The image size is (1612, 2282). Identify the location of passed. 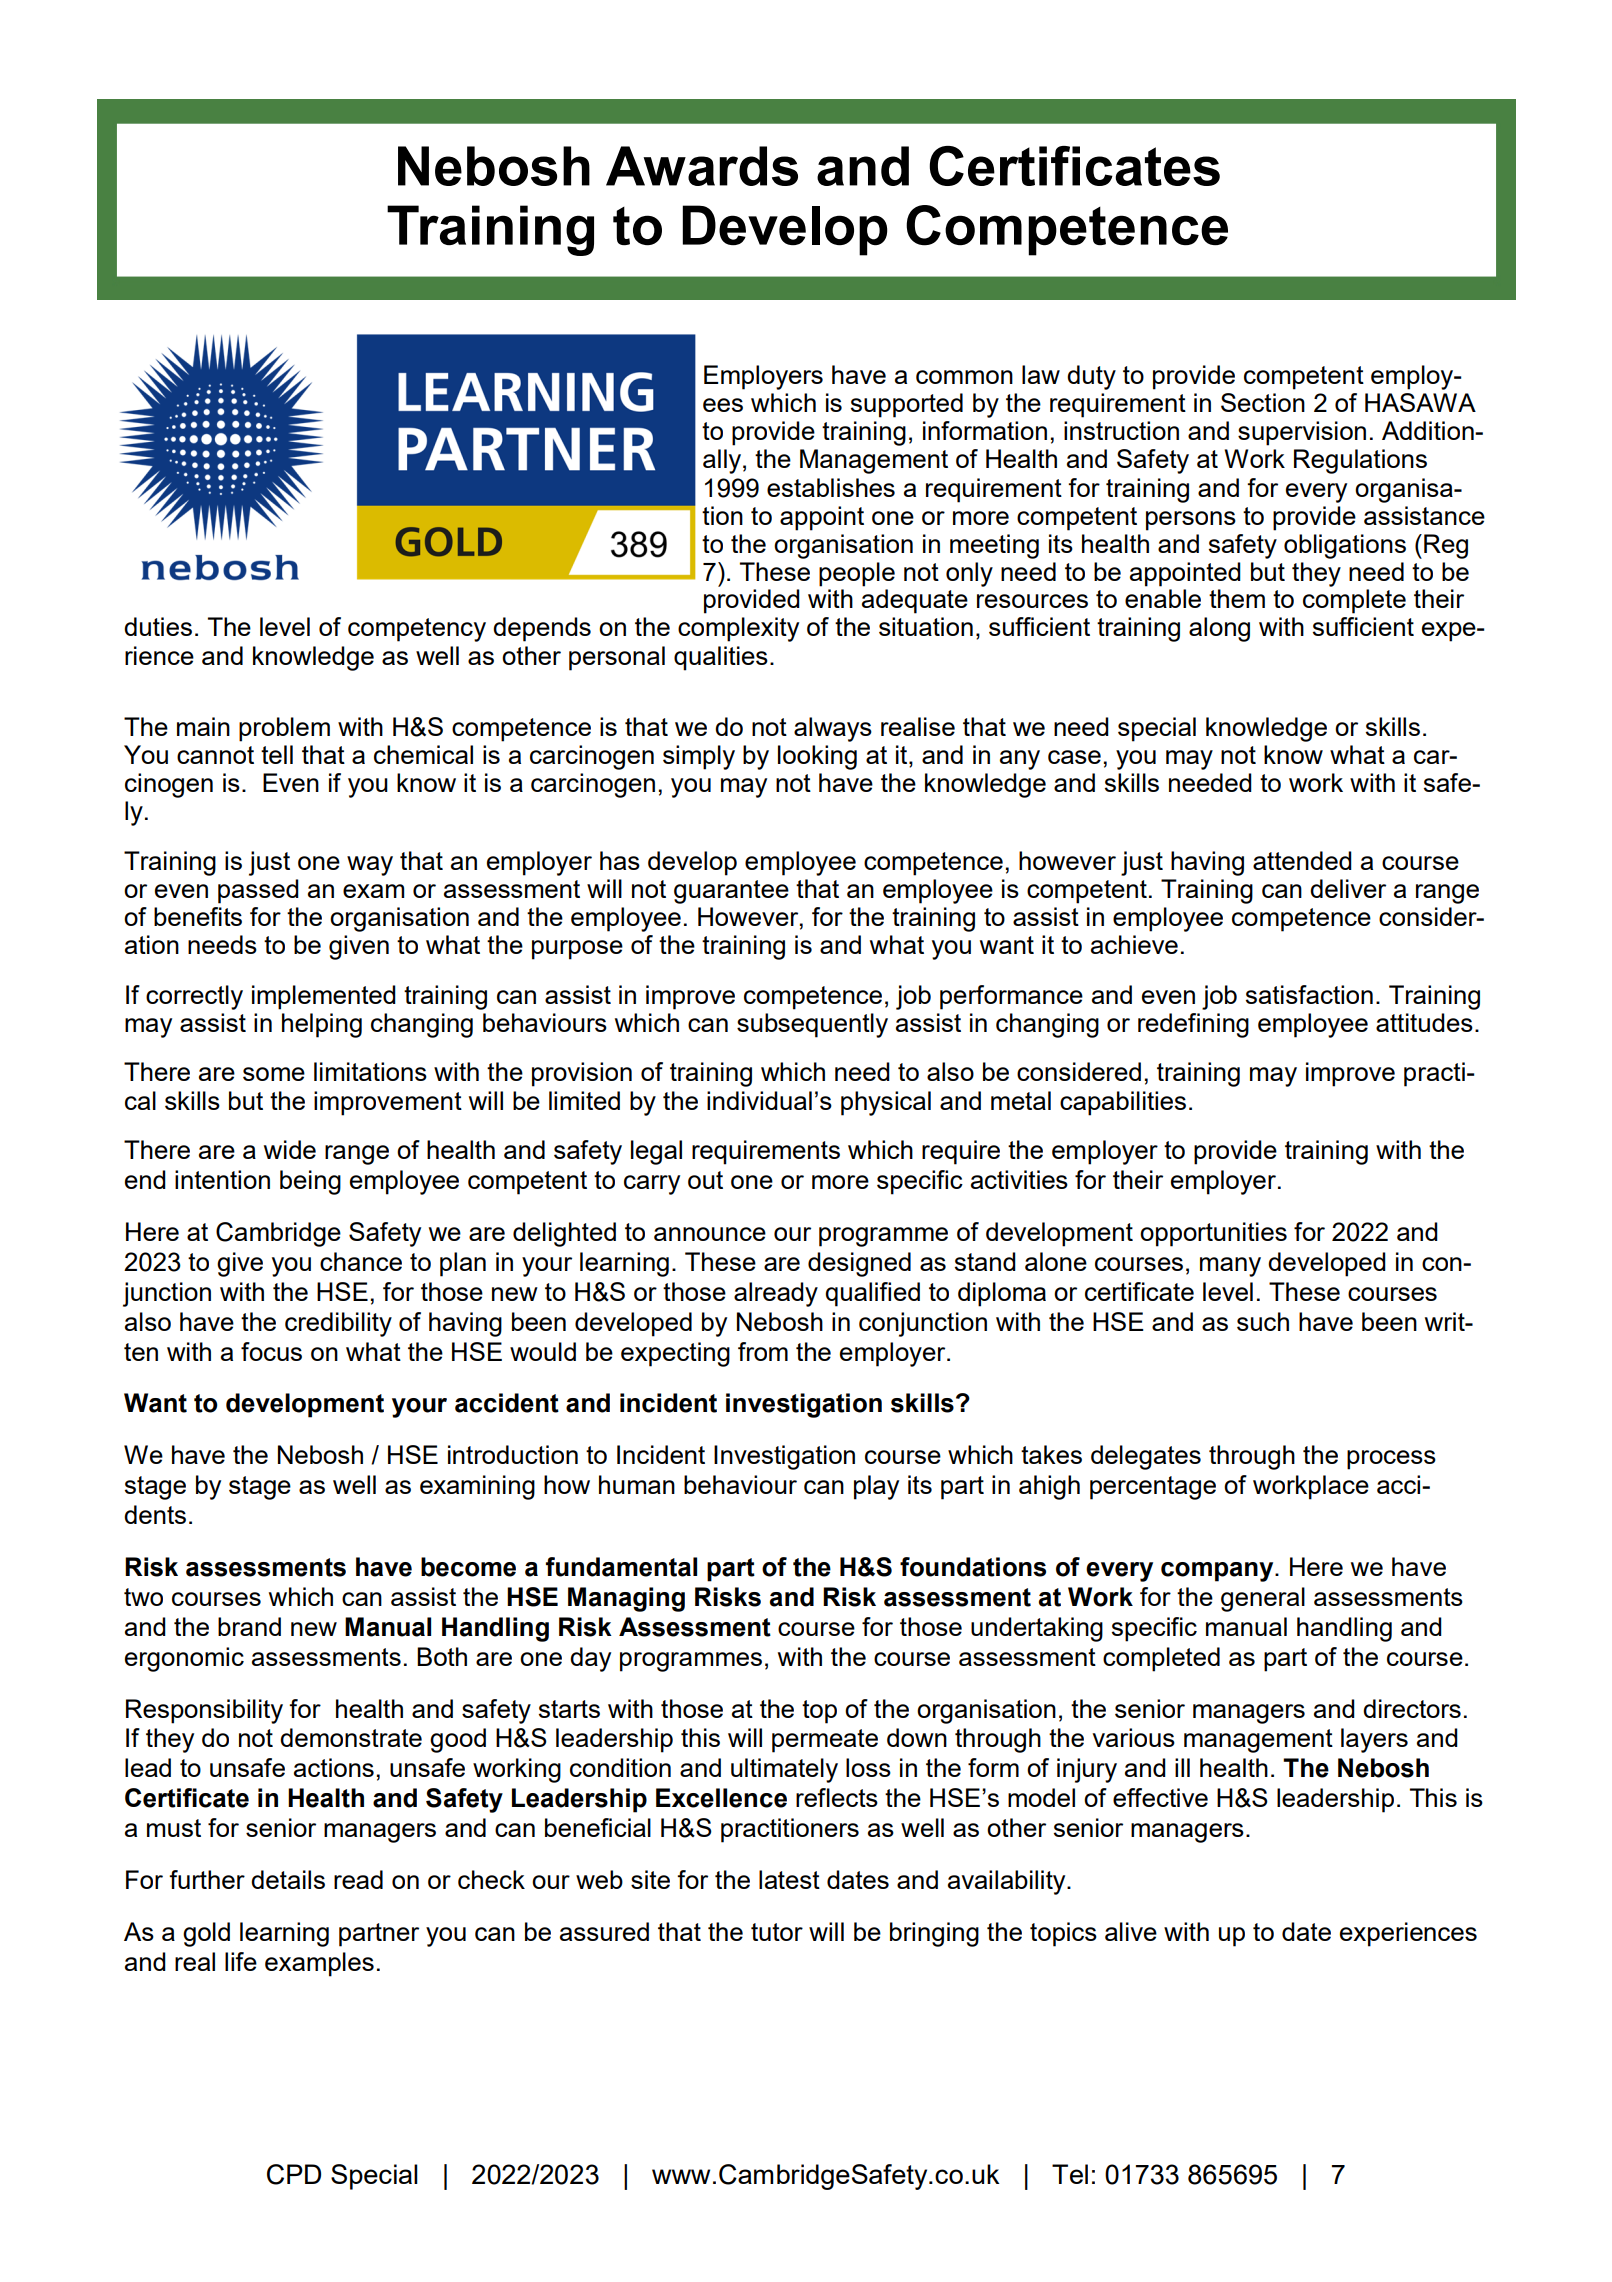
(258, 891).
